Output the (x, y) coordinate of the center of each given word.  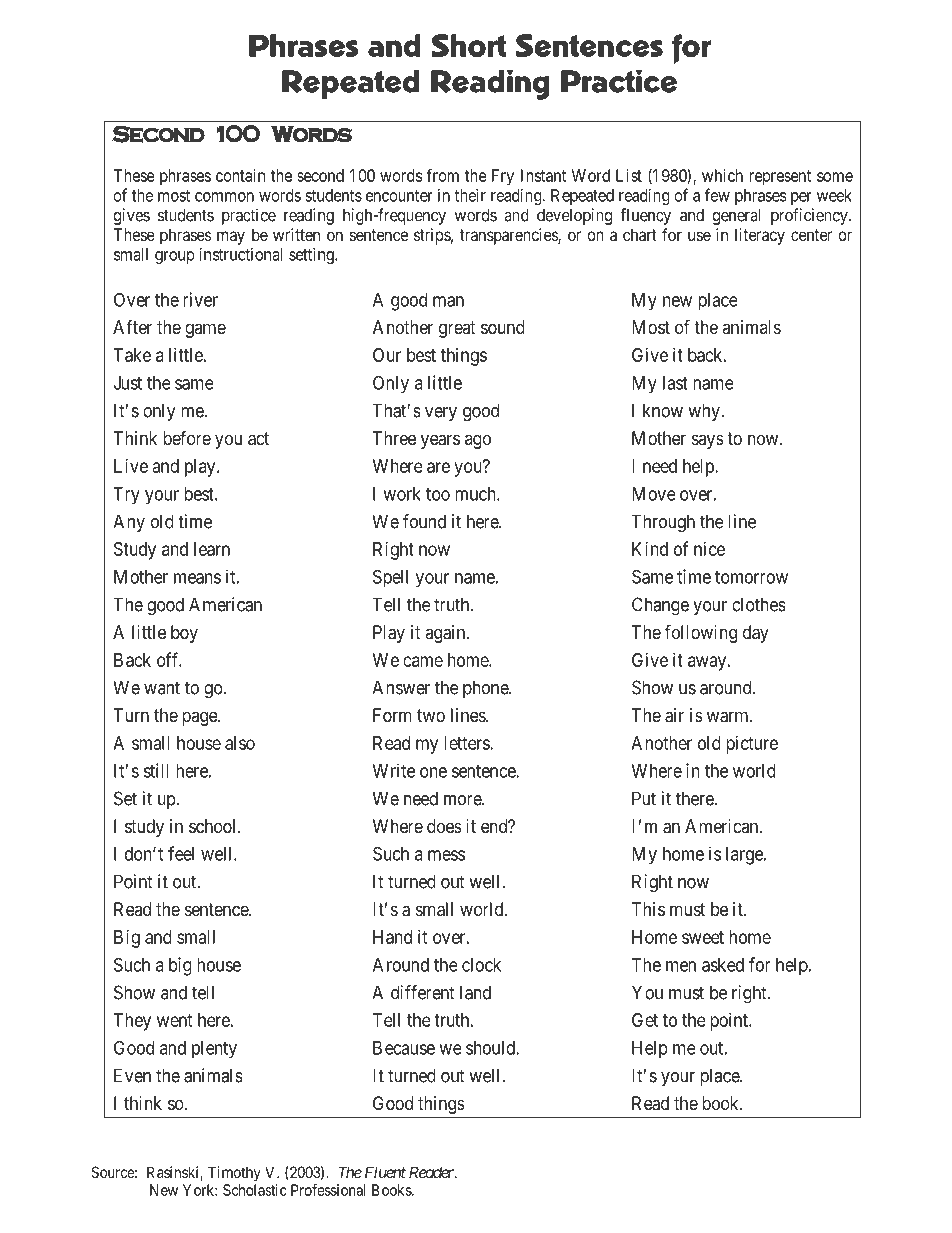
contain (240, 175)
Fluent (385, 1172)
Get (645, 1020)
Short (468, 45)
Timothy (234, 1173)
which (722, 175)
